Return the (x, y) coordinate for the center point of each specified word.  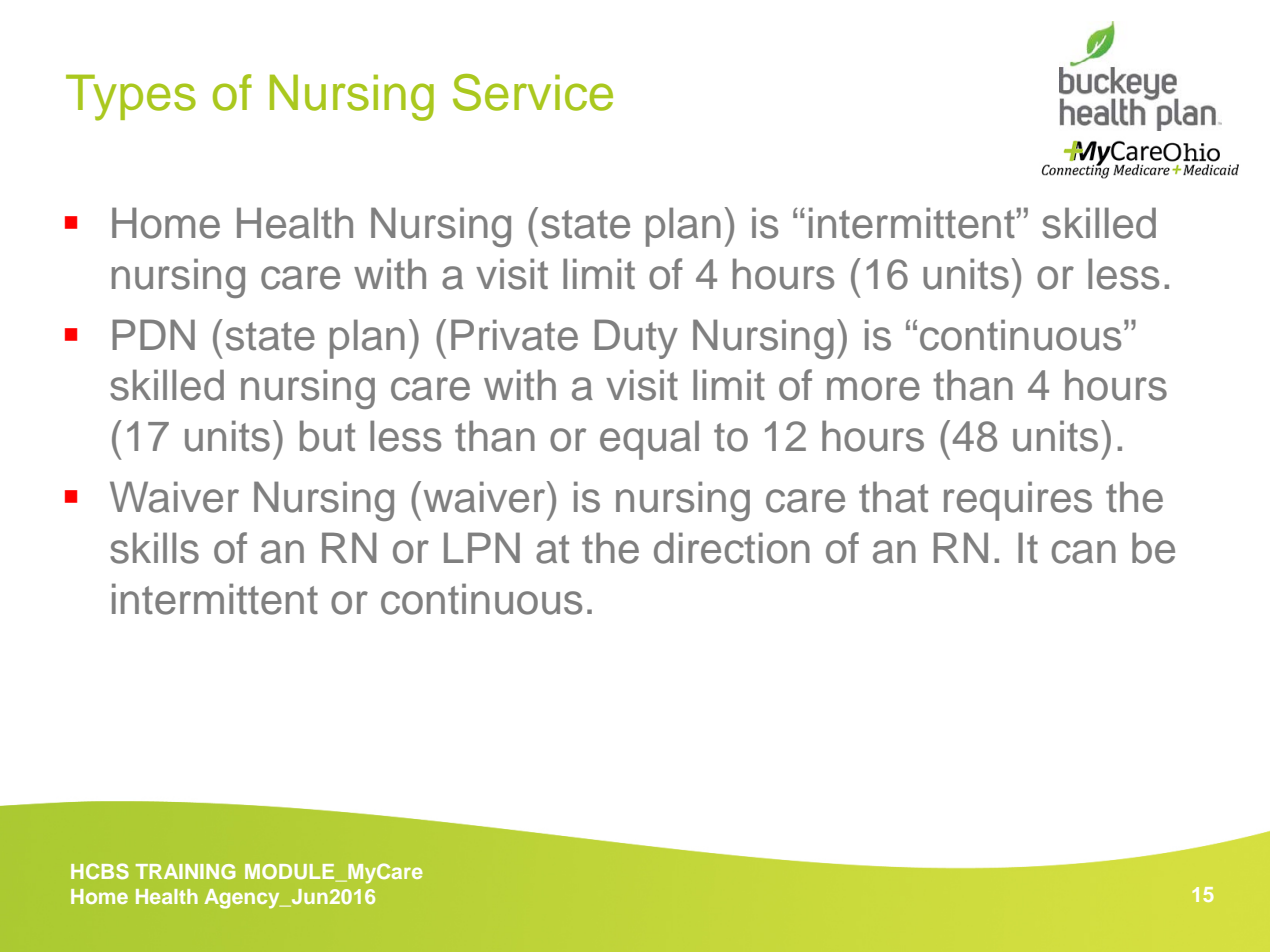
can (1084, 552)
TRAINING (186, 871)
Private (514, 335)
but (327, 436)
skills (154, 548)
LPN (482, 547)
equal (649, 440)
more (873, 389)
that (893, 497)
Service (533, 92)
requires (1018, 501)
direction (732, 548)
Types (131, 97)
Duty (636, 339)
